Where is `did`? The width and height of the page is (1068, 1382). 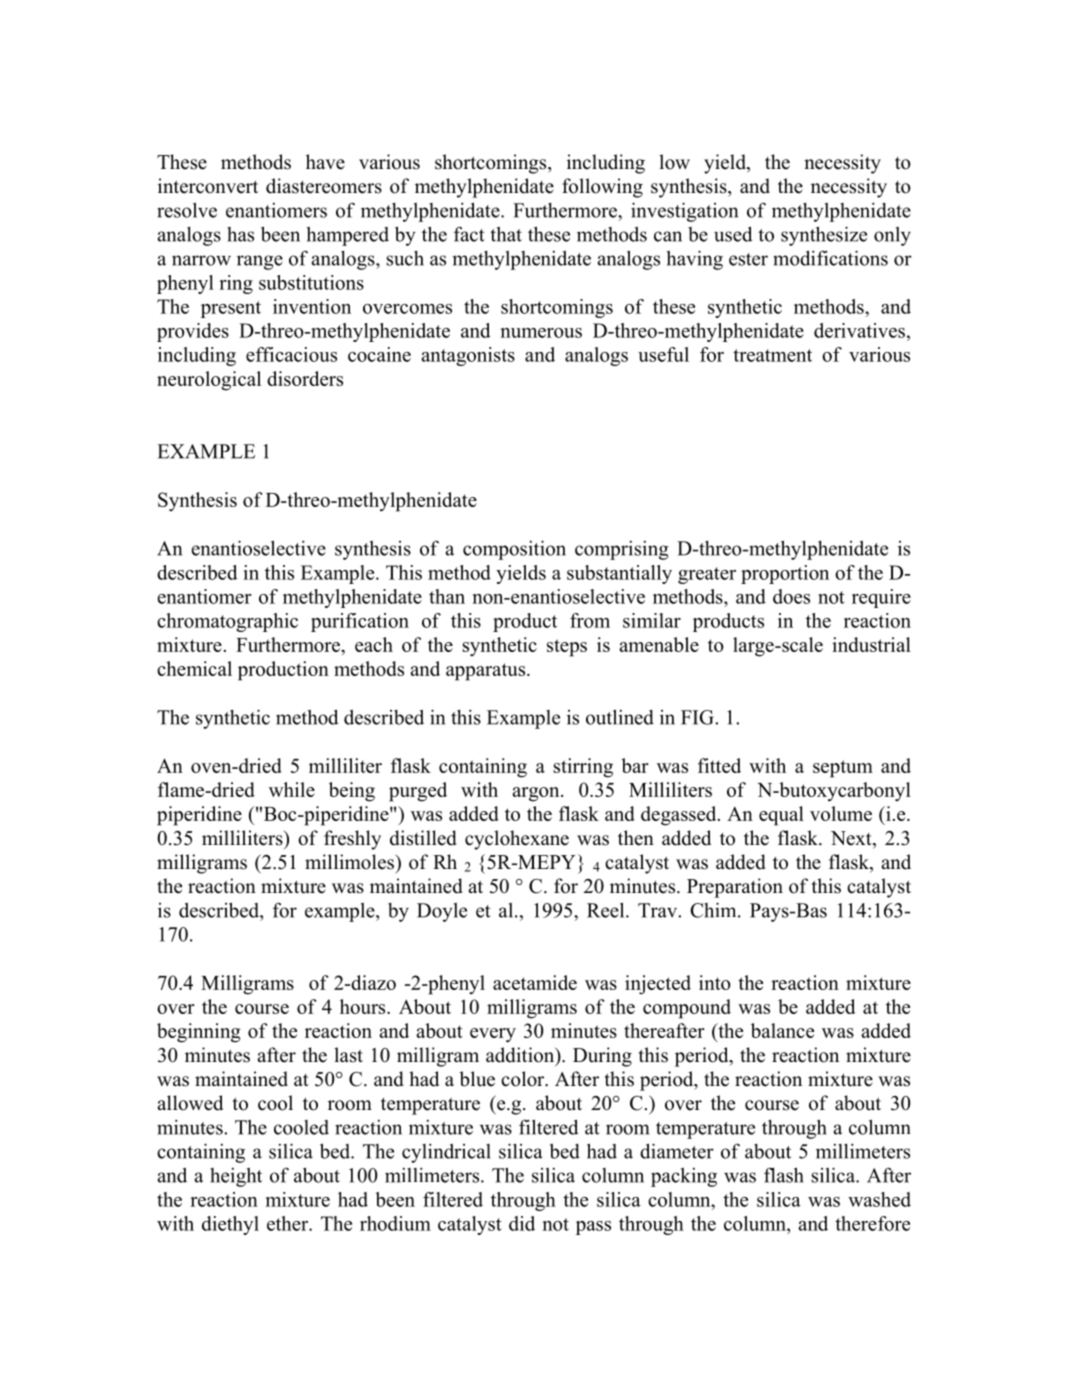 did is located at coordinates (522, 1223).
